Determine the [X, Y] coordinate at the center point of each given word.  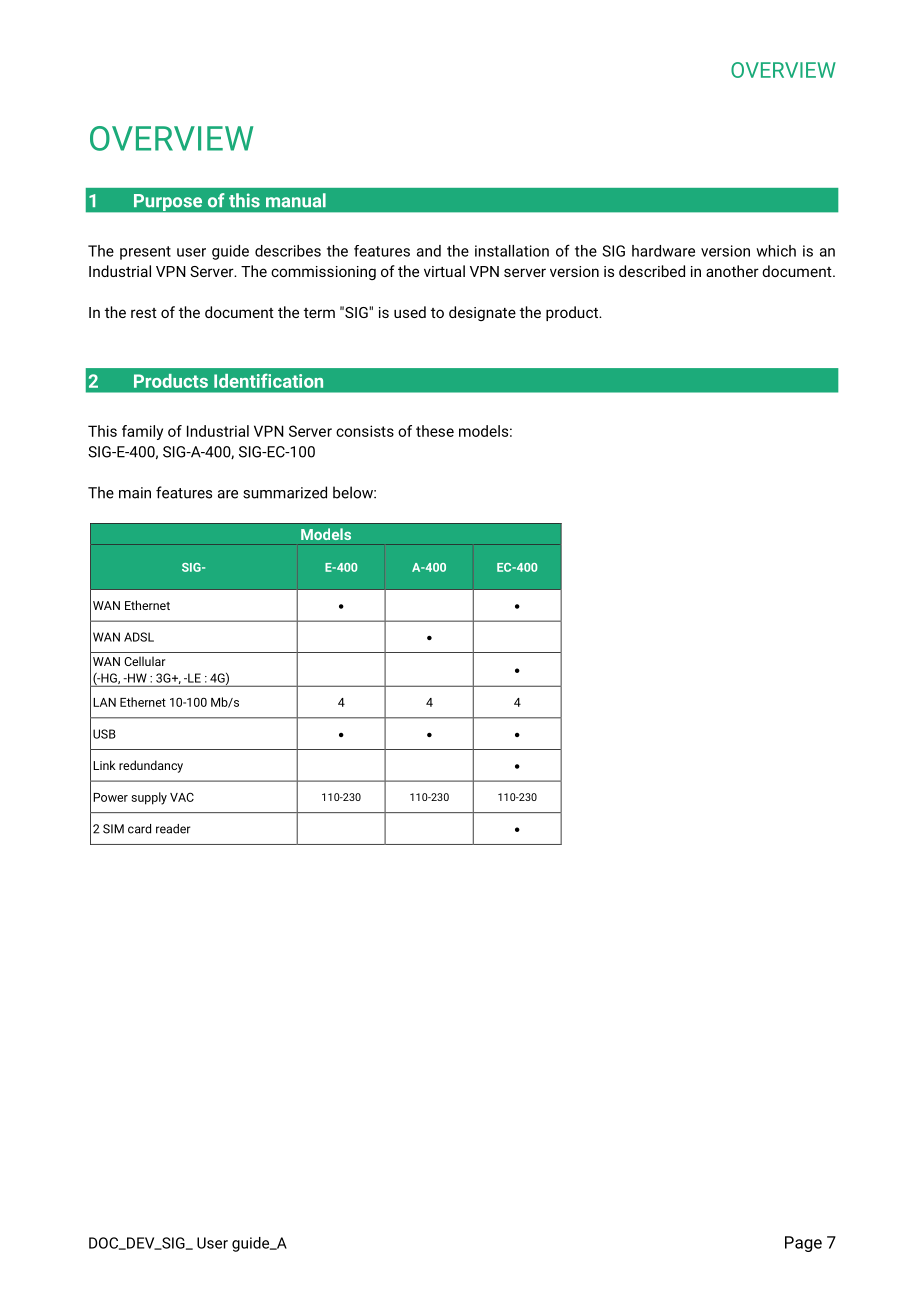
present [145, 253]
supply [149, 798]
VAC [182, 797]
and [429, 251]
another [732, 271]
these [435, 431]
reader [173, 829]
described [652, 271]
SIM [113, 829]
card [139, 829]
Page [803, 1244]
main [135, 493]
